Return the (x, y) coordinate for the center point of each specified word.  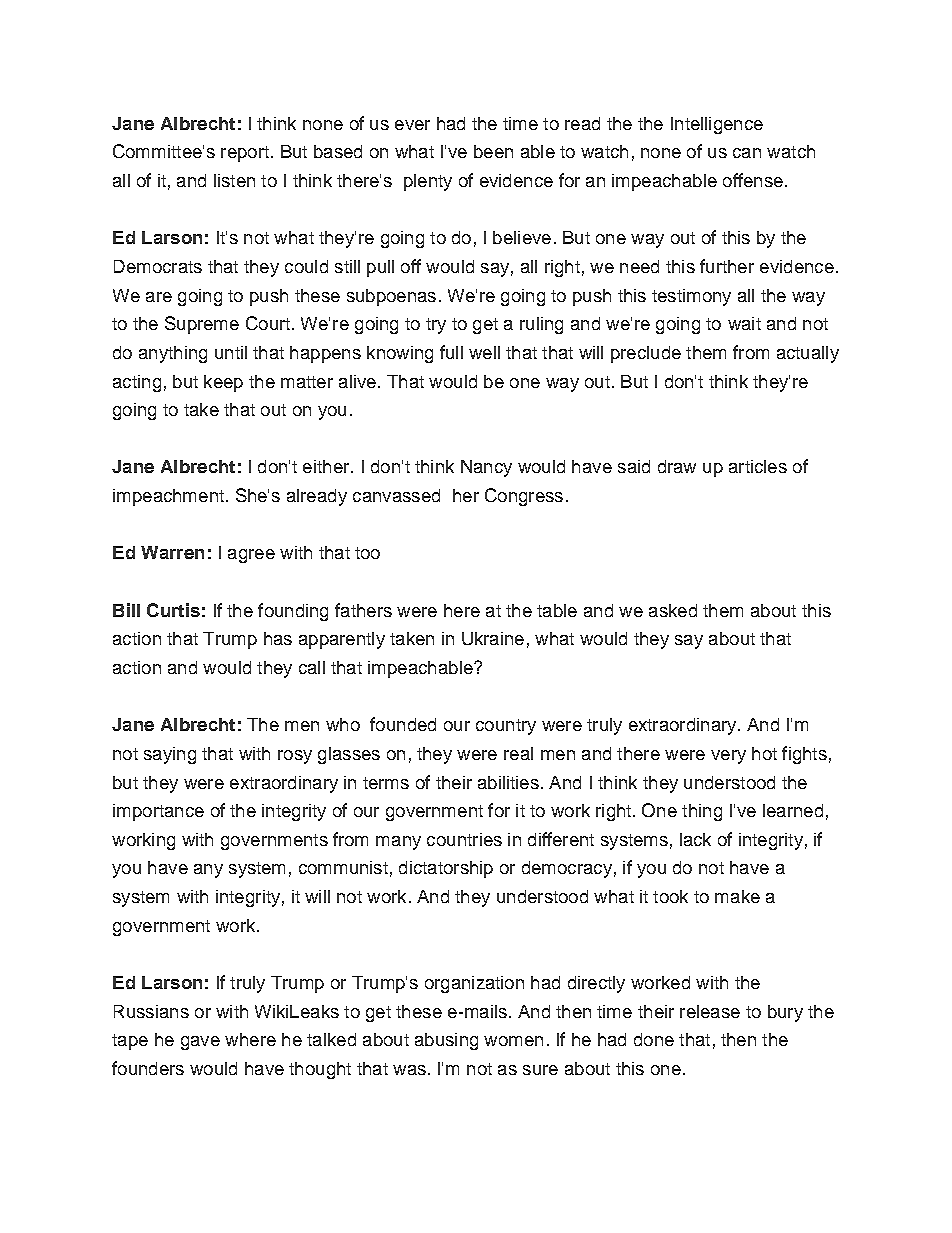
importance (158, 812)
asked (673, 610)
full (451, 352)
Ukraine (493, 638)
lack (695, 839)
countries (464, 839)
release (710, 1011)
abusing (446, 1041)
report (245, 154)
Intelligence (717, 125)
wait (744, 323)
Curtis (173, 610)
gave (200, 1043)
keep (223, 383)
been (493, 151)
